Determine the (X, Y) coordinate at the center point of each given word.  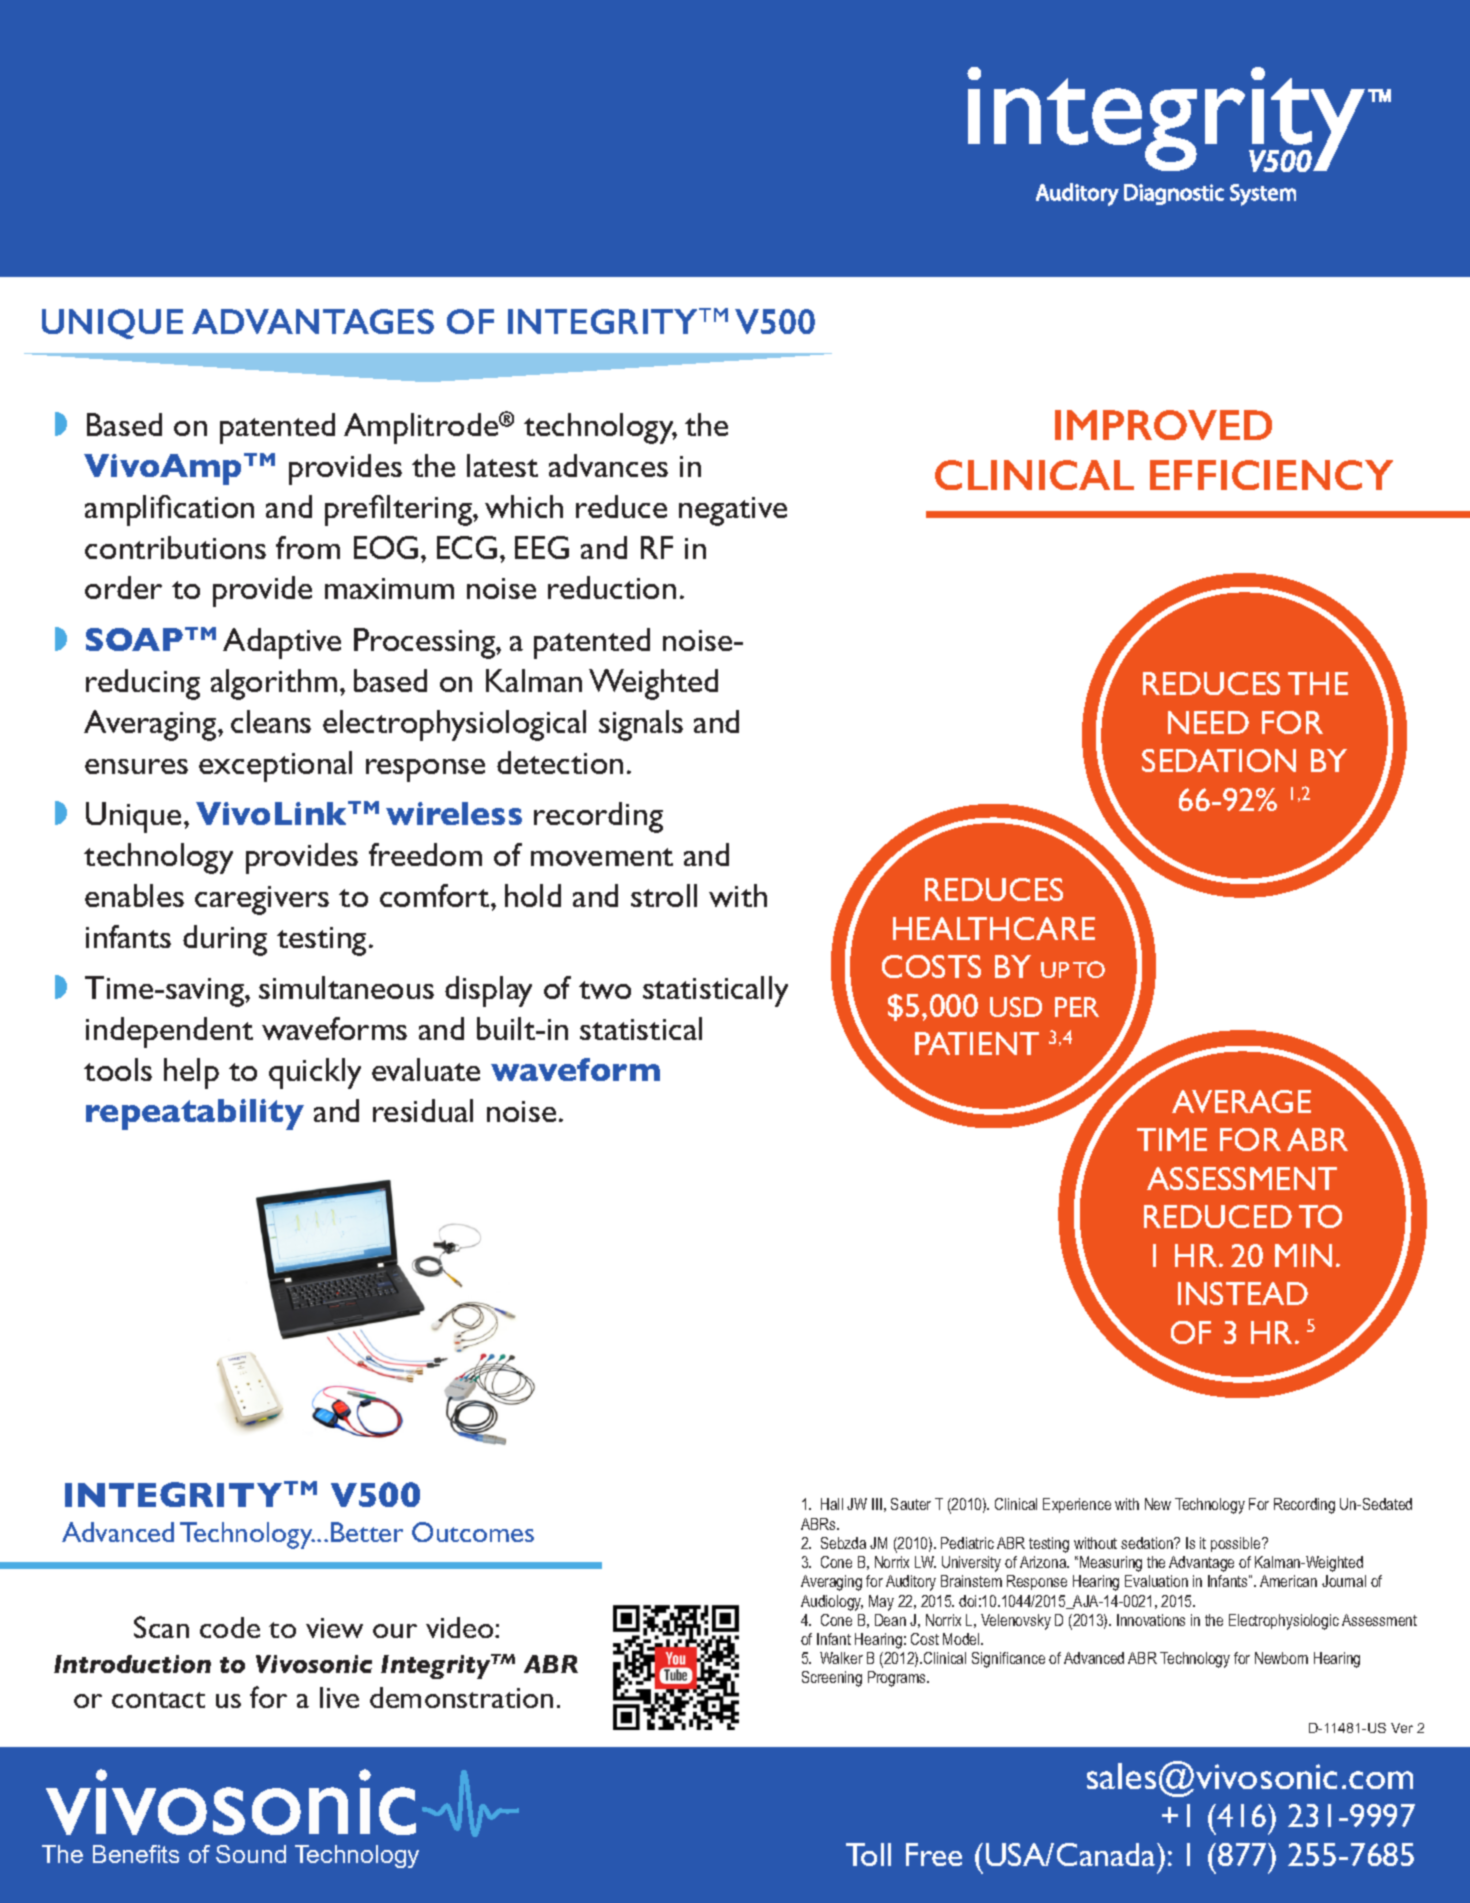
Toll (868, 1854)
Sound (251, 1854)
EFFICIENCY (1271, 475)
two (605, 990)
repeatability (195, 1114)
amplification (169, 510)
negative (733, 511)
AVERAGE (1241, 1101)
